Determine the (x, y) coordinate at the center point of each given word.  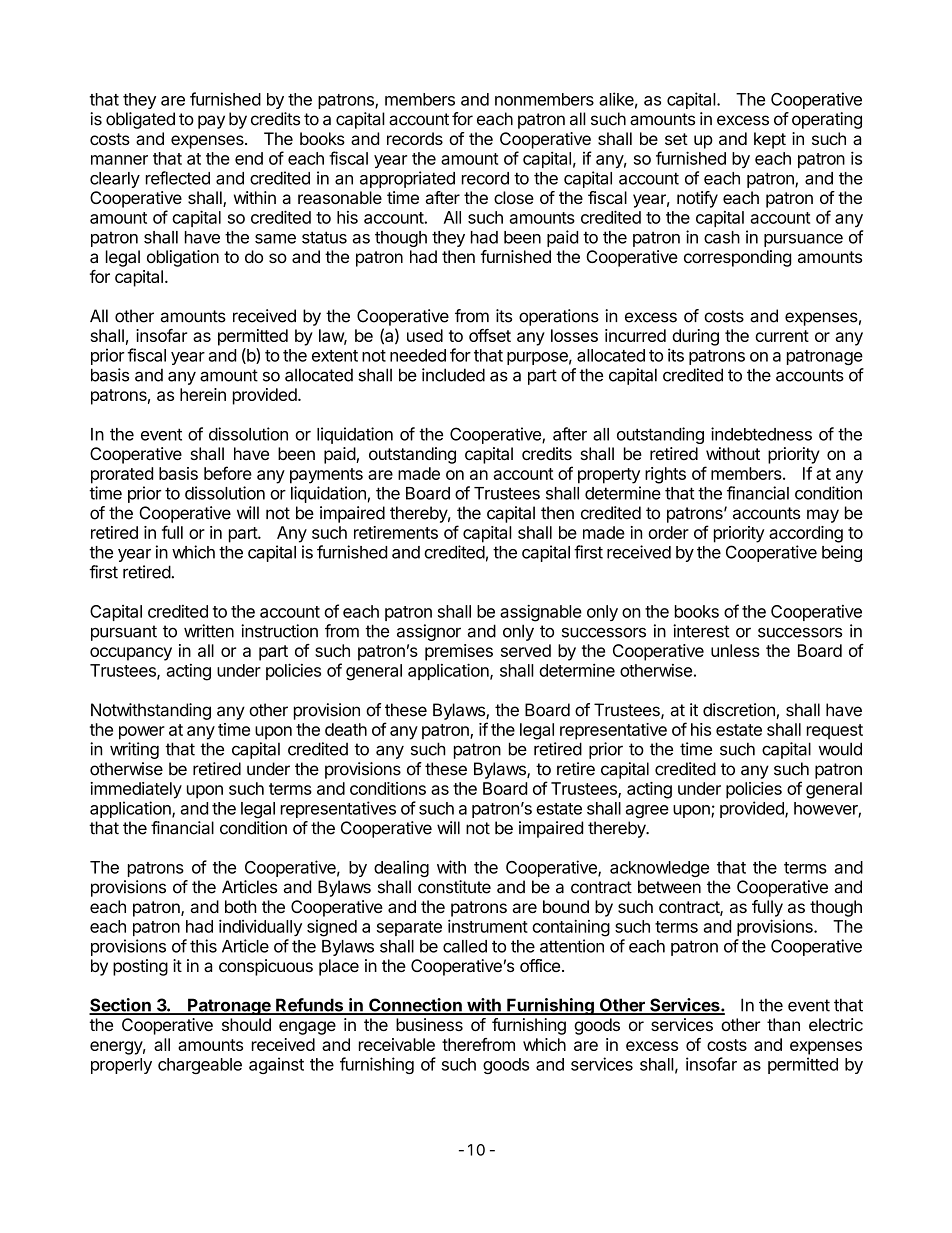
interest (701, 631)
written (209, 631)
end (249, 158)
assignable (541, 613)
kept (770, 140)
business (429, 1024)
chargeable (200, 1066)
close (514, 197)
